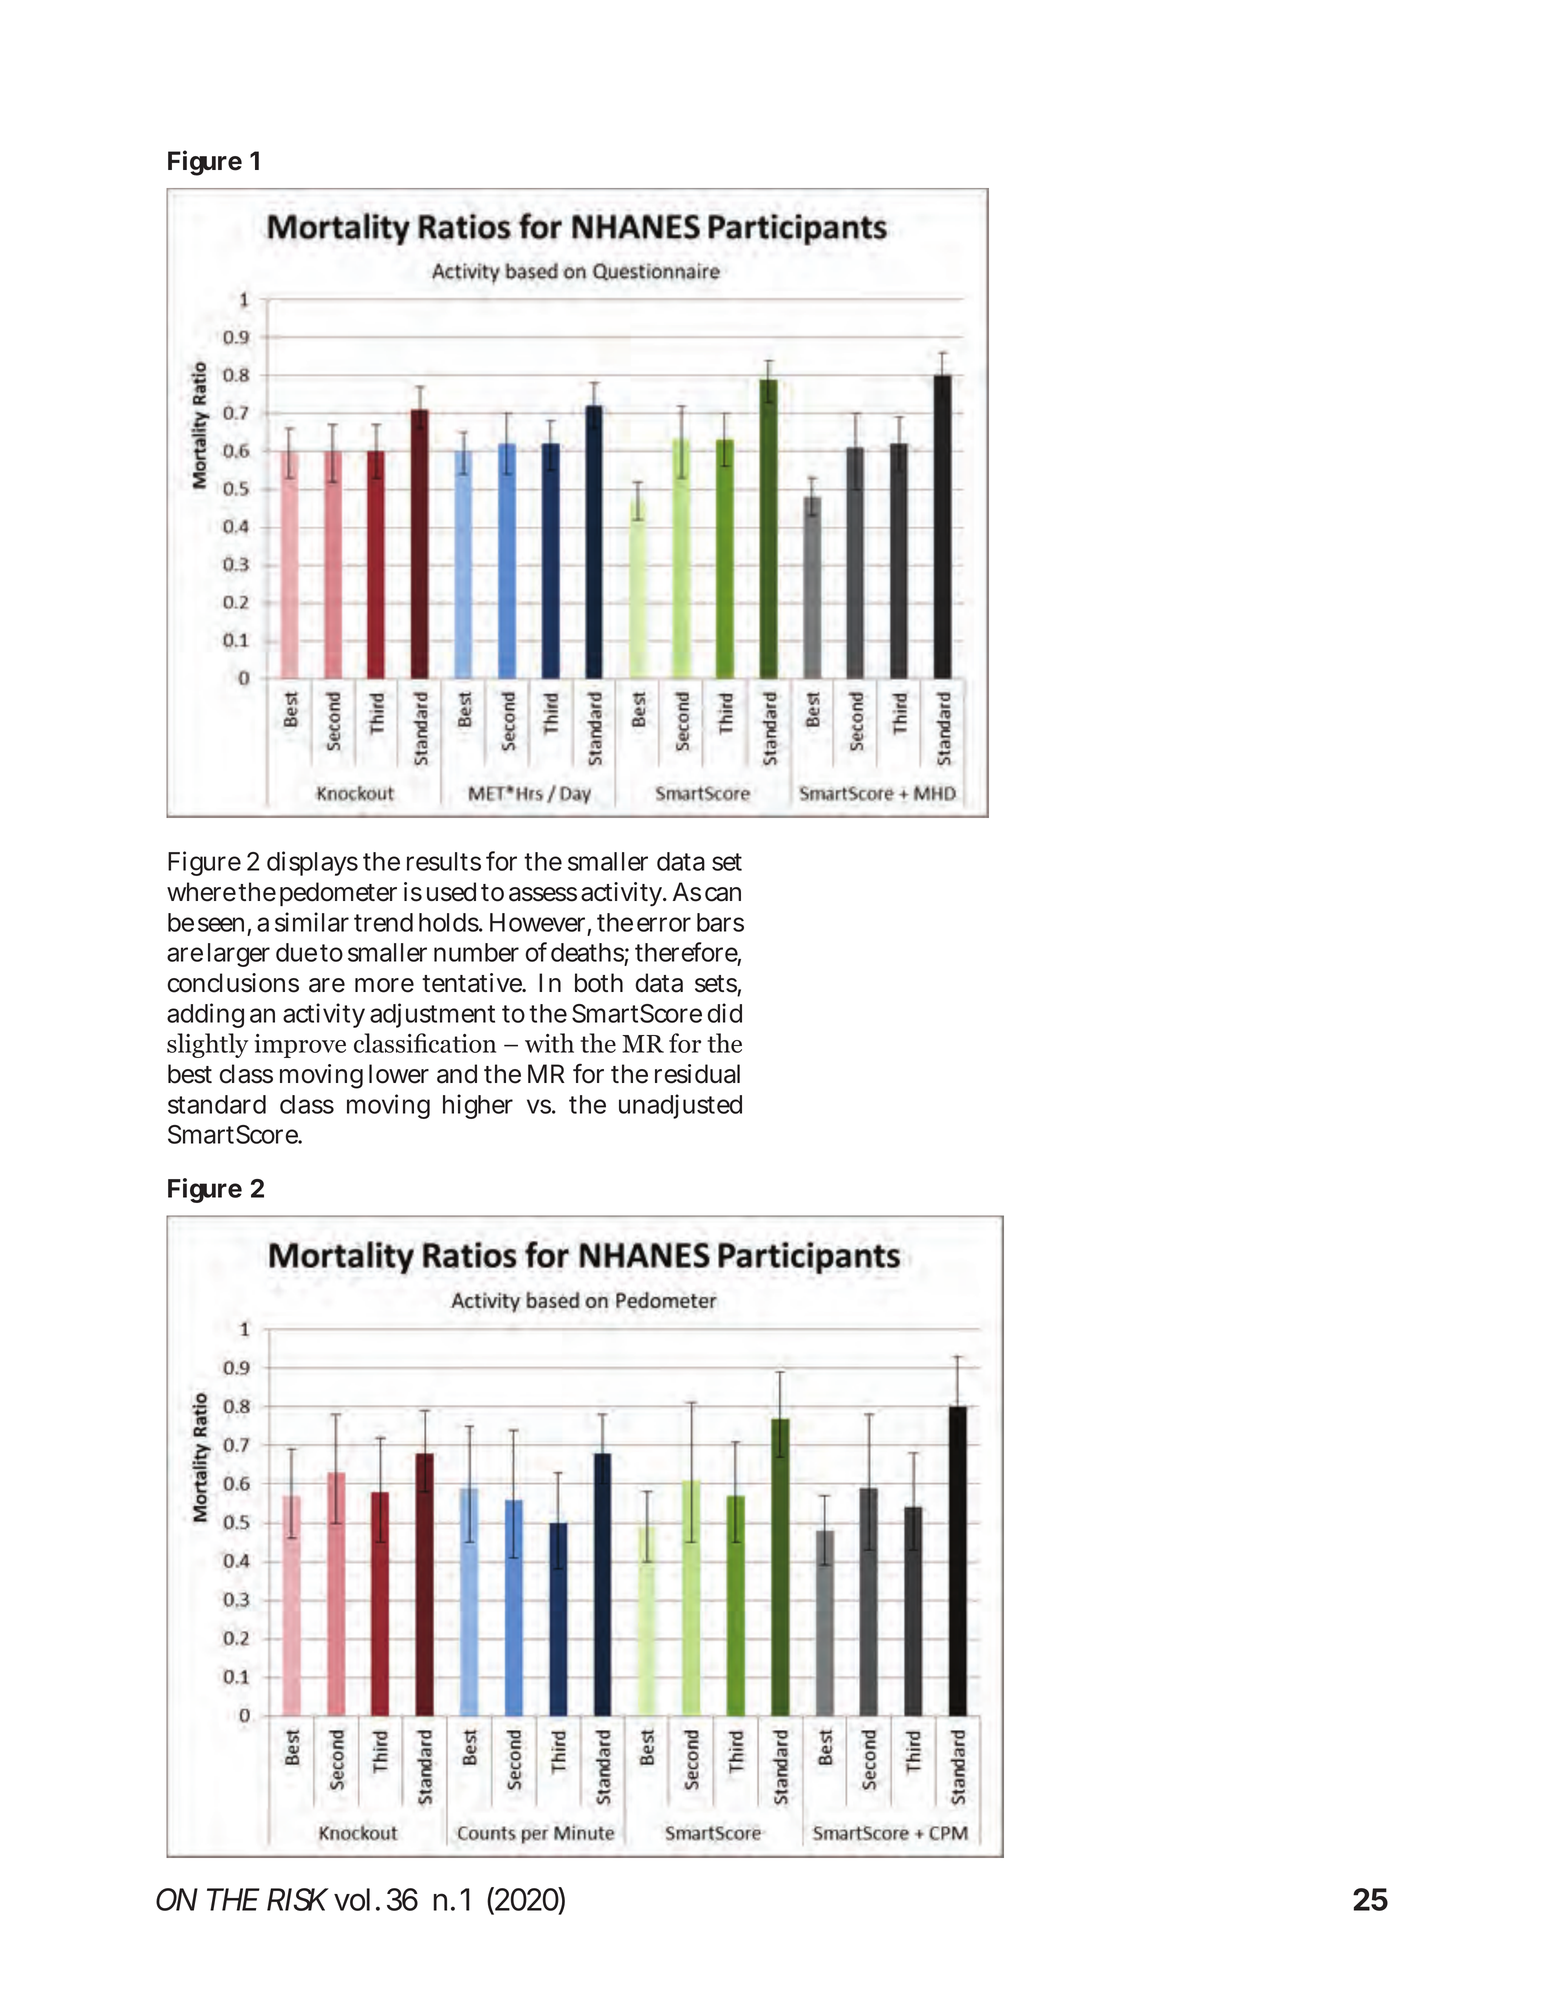 This screenshot has height=2002, width=1547. What do you see at coordinates (399, 1074) in the screenshot?
I see `lower` at bounding box center [399, 1074].
